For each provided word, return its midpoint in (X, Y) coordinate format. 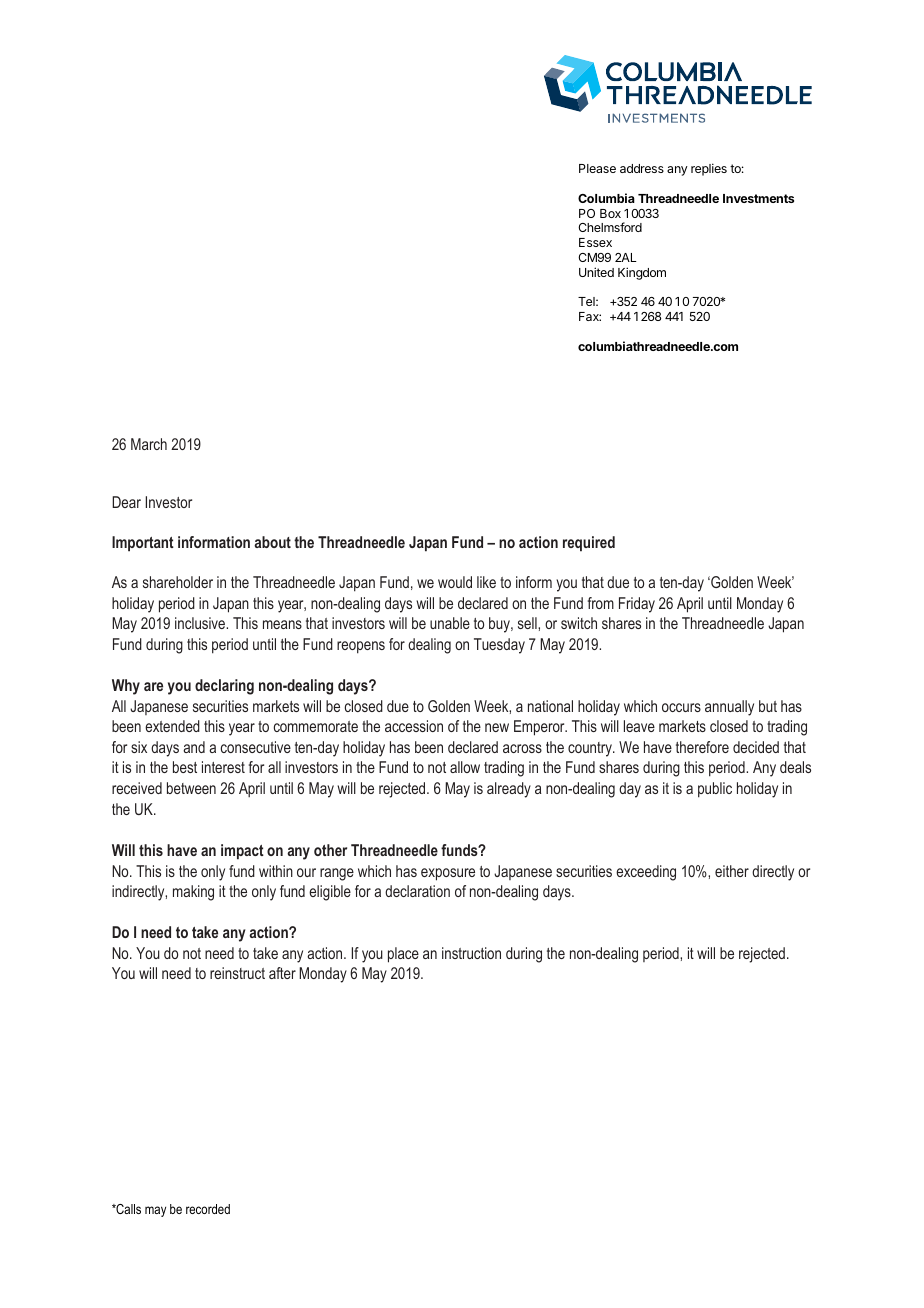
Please (597, 168)
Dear (126, 502)
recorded (208, 1209)
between (191, 788)
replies (709, 169)
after (282, 973)
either (732, 871)
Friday (637, 605)
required (589, 544)
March (149, 444)
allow (465, 767)
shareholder (178, 582)
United (596, 272)
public (715, 790)
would (455, 582)
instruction (471, 953)
